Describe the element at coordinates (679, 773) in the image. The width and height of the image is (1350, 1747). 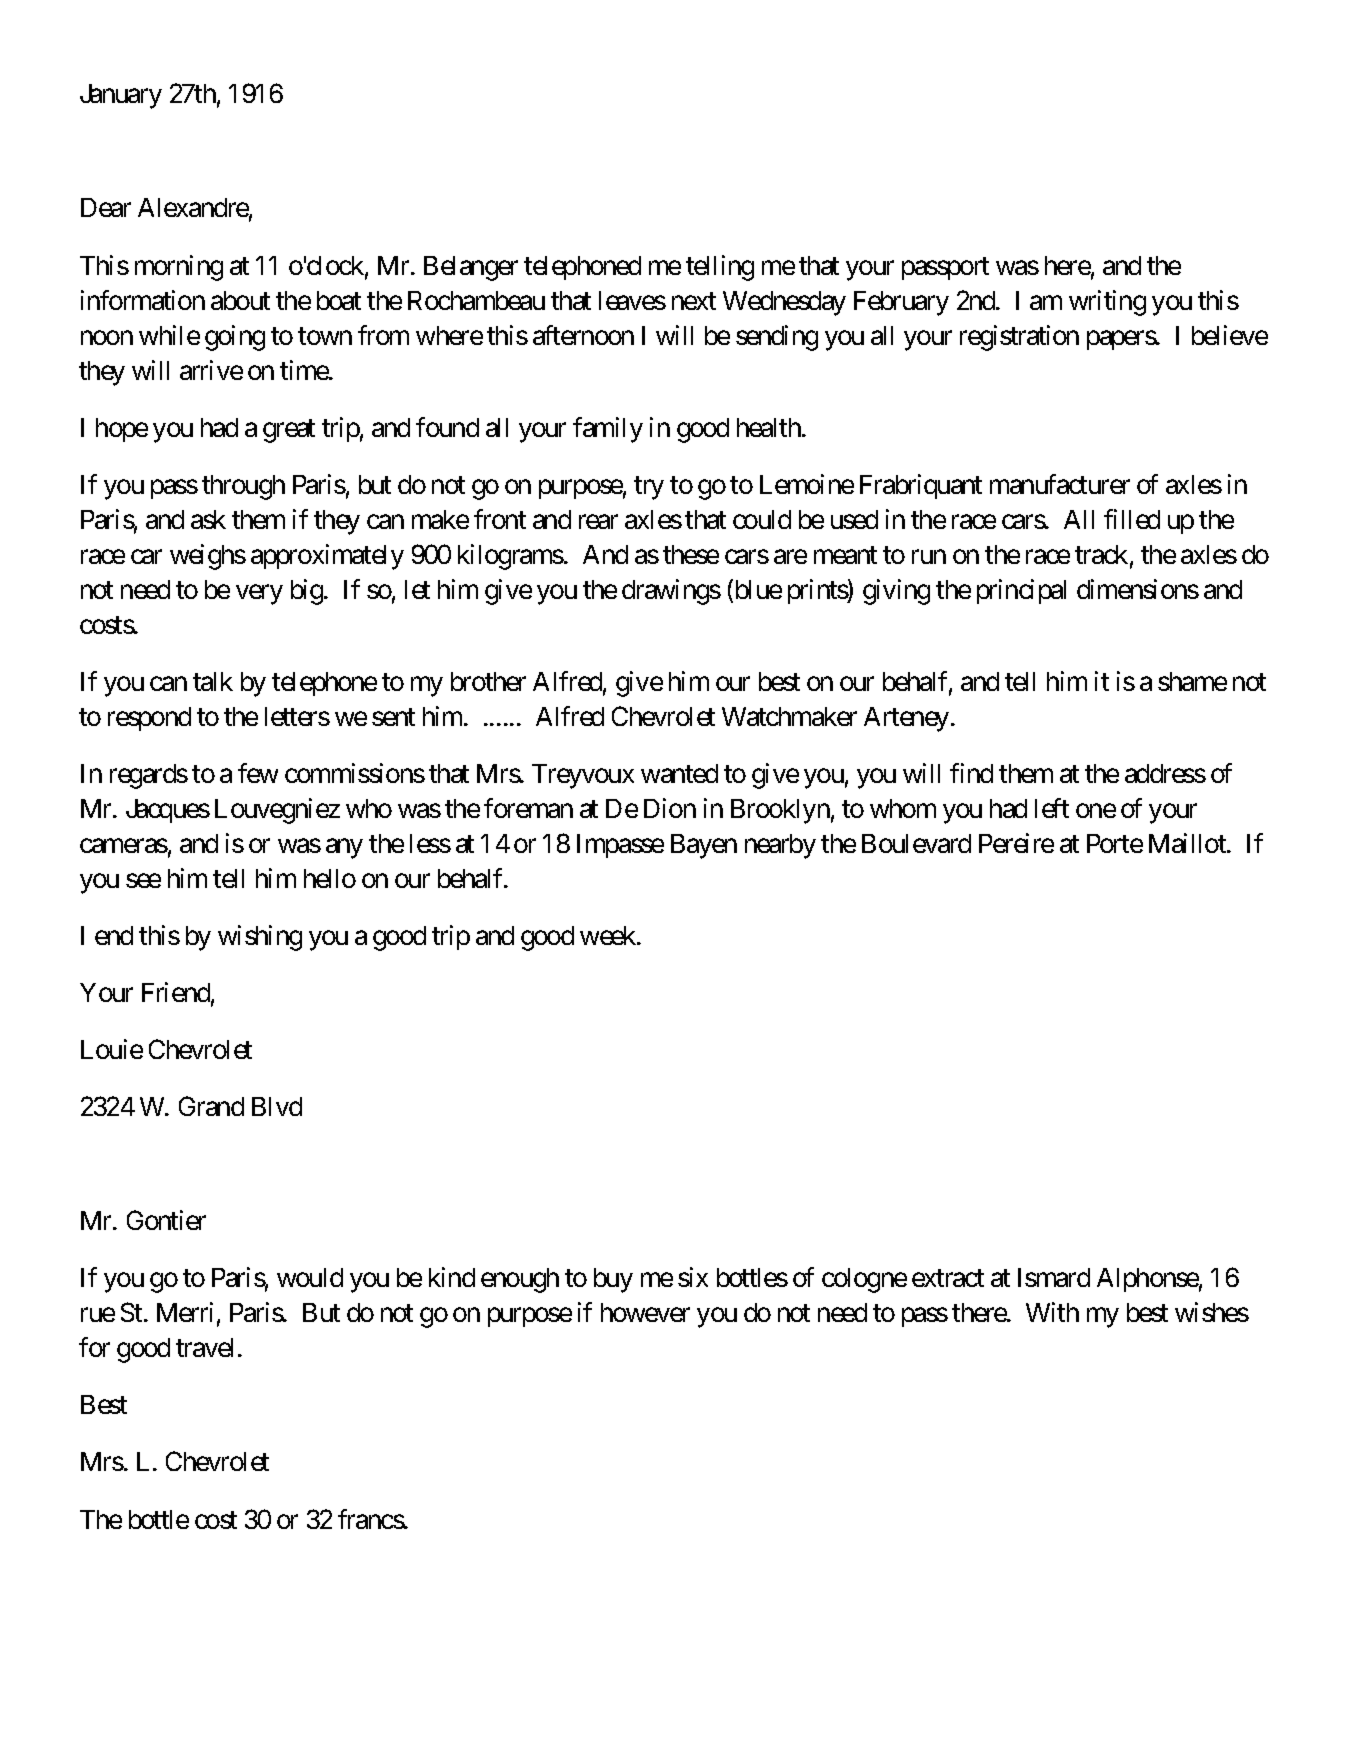
I see `wanted` at that location.
